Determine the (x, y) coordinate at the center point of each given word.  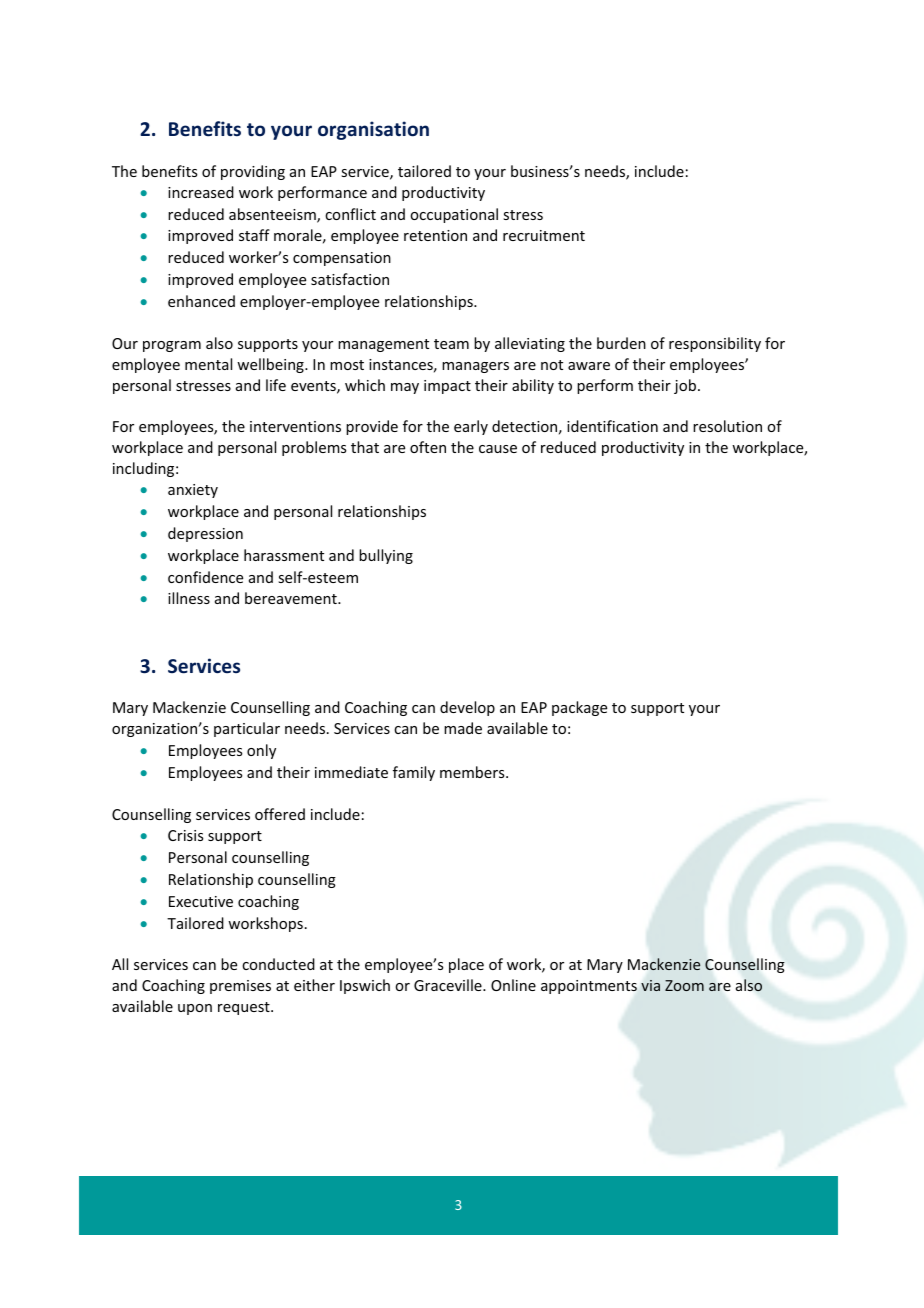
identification (612, 426)
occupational (454, 215)
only (261, 751)
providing (253, 172)
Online (513, 985)
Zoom (684, 985)
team (451, 344)
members (473, 772)
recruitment (544, 235)
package (579, 708)
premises (240, 987)
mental (208, 364)
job (686, 386)
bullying (386, 556)
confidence (205, 577)
